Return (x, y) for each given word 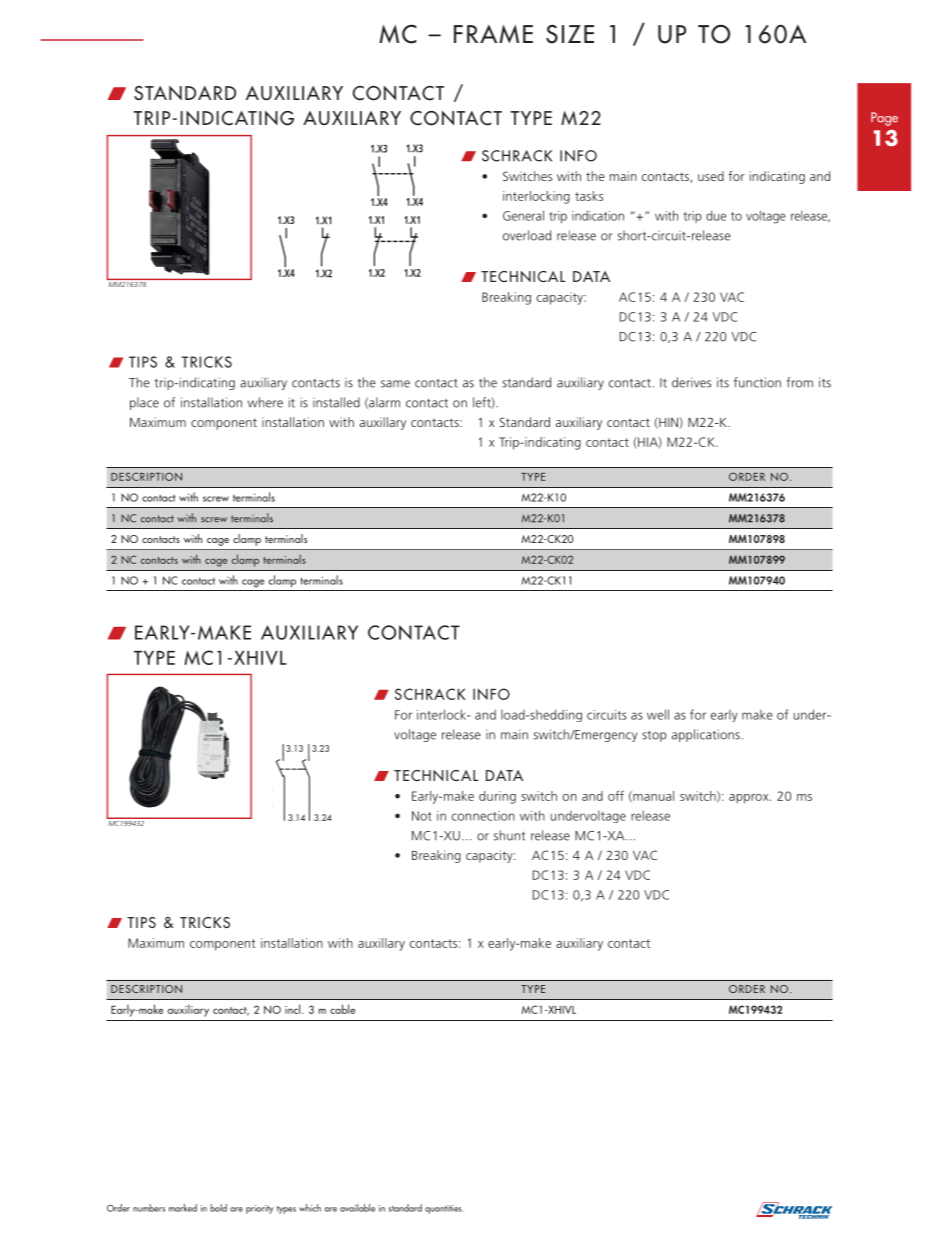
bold (218, 1208)
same (395, 384)
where (265, 402)
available (357, 1208)
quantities (444, 1209)
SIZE (570, 34)
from (799, 382)
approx (750, 799)
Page (884, 119)
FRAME (493, 34)
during (497, 797)
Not (422, 816)
